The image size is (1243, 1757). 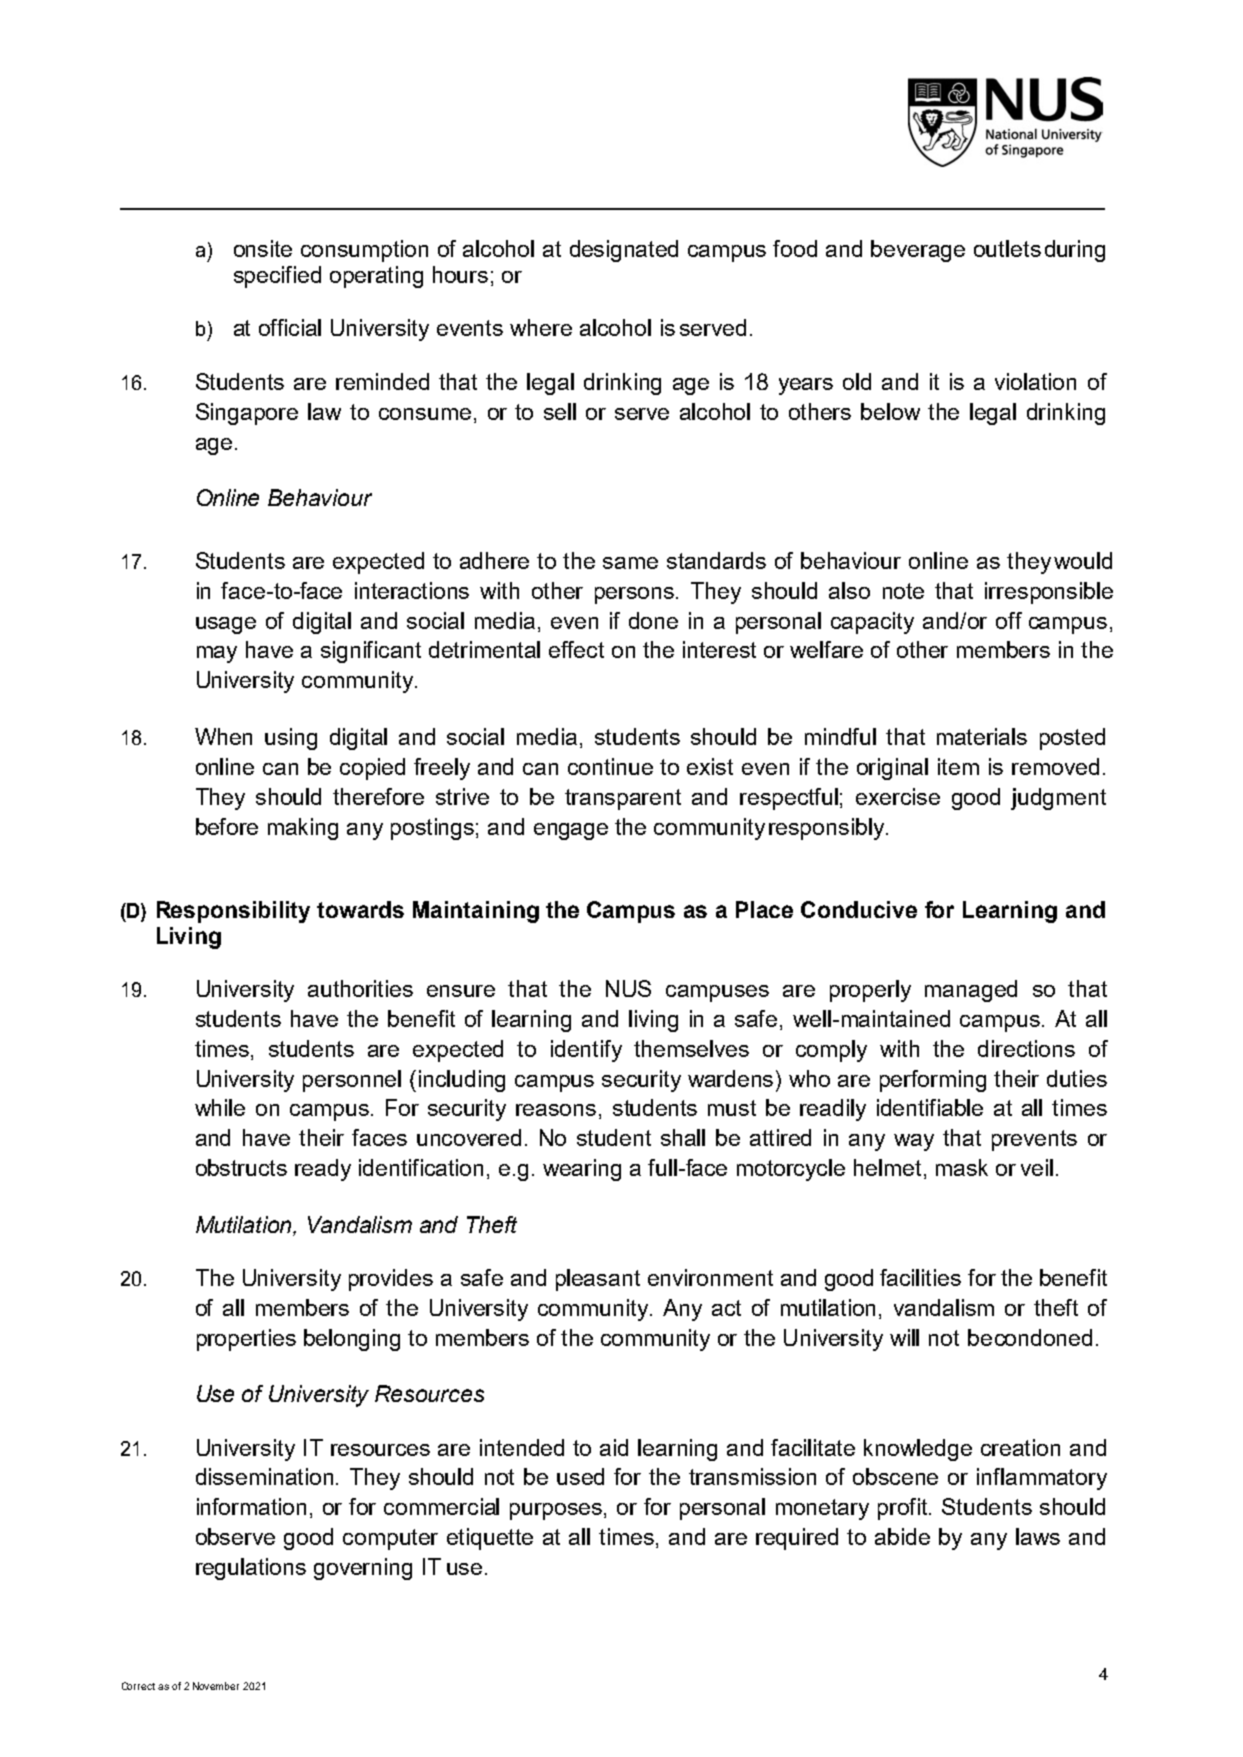 I want to click on November, so click(x=216, y=1686).
